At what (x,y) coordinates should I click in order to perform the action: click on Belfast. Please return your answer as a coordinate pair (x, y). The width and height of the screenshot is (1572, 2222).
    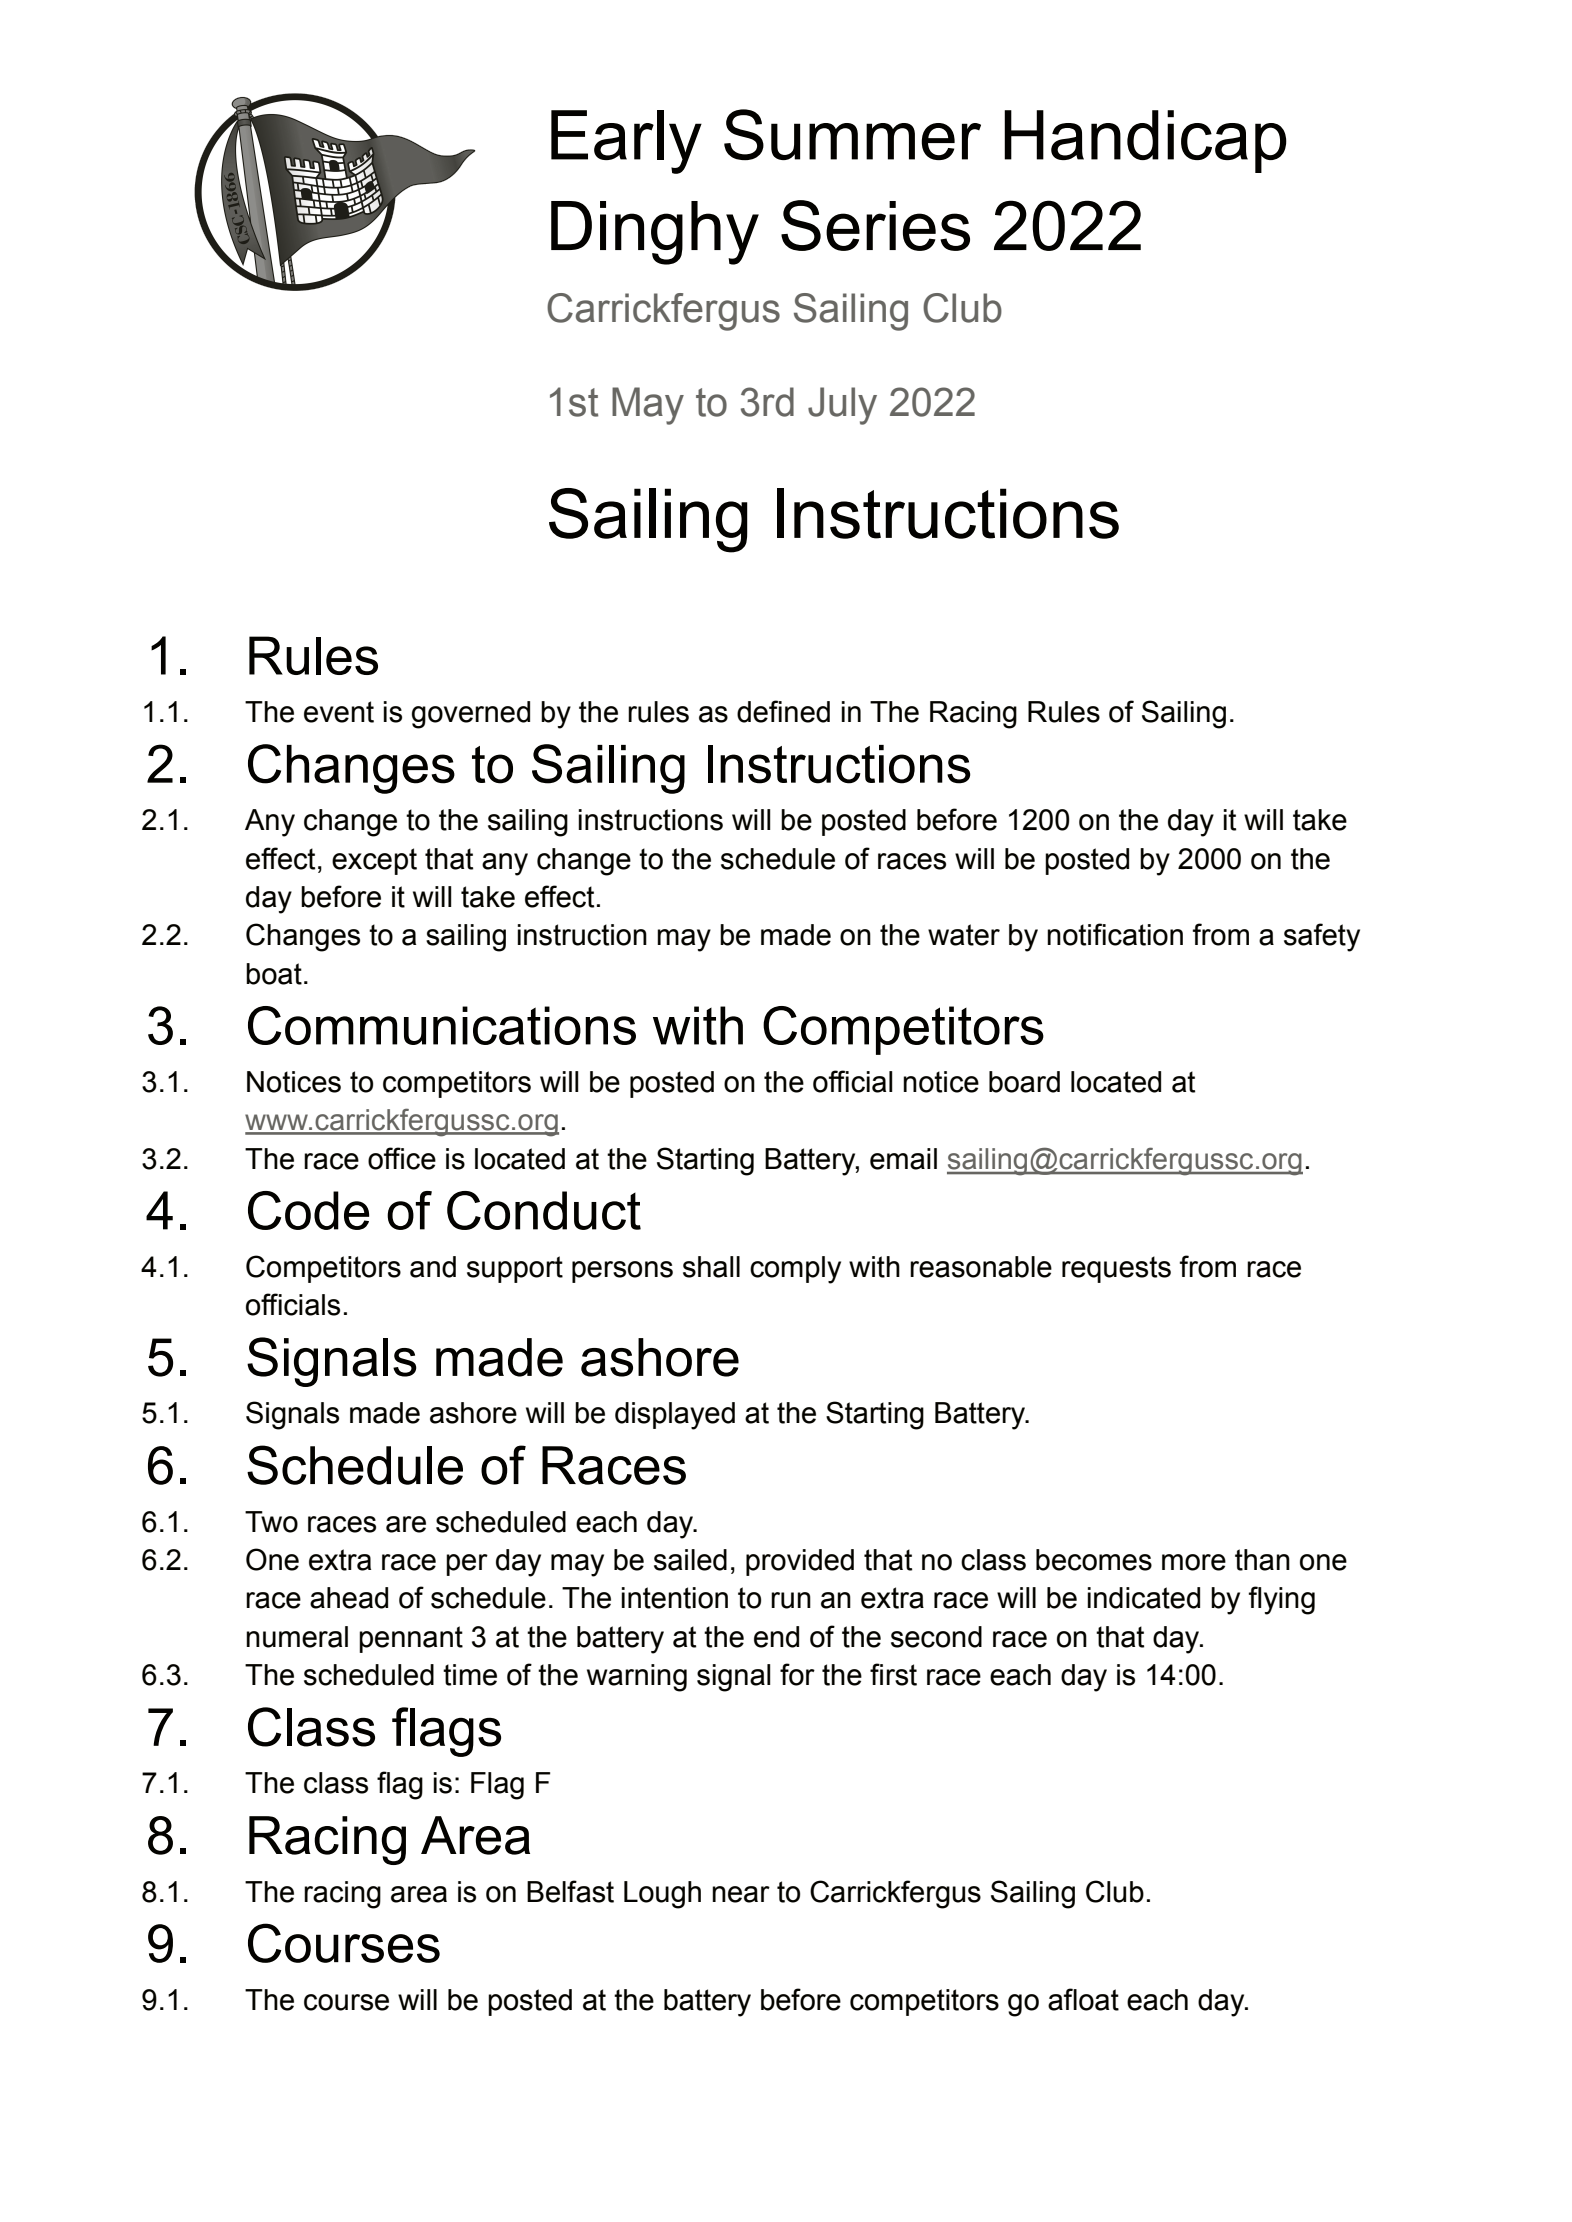
    Looking at the image, I should click on (570, 1891).
